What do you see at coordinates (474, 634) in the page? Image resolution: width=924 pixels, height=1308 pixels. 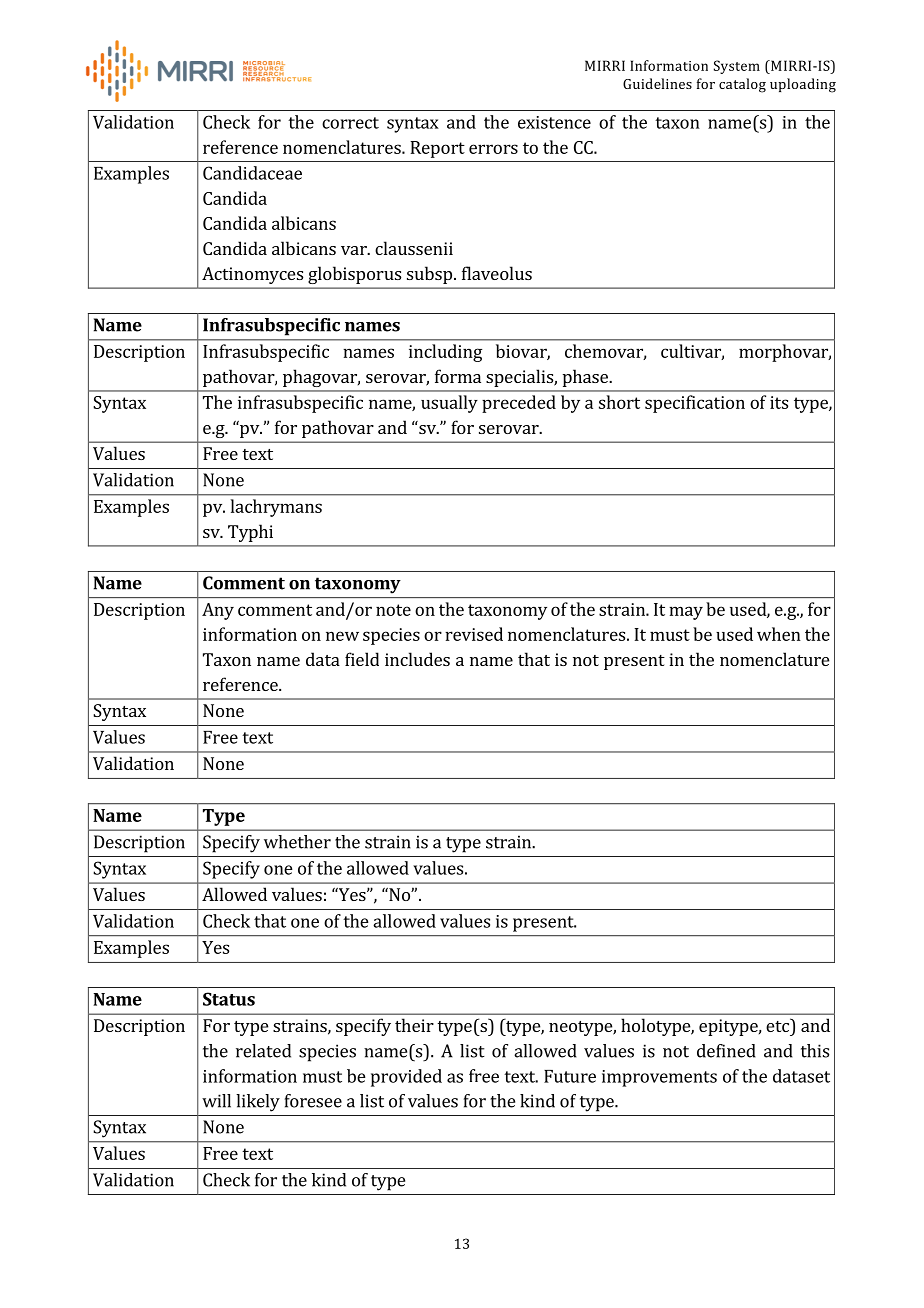 I see `revised` at bounding box center [474, 634].
